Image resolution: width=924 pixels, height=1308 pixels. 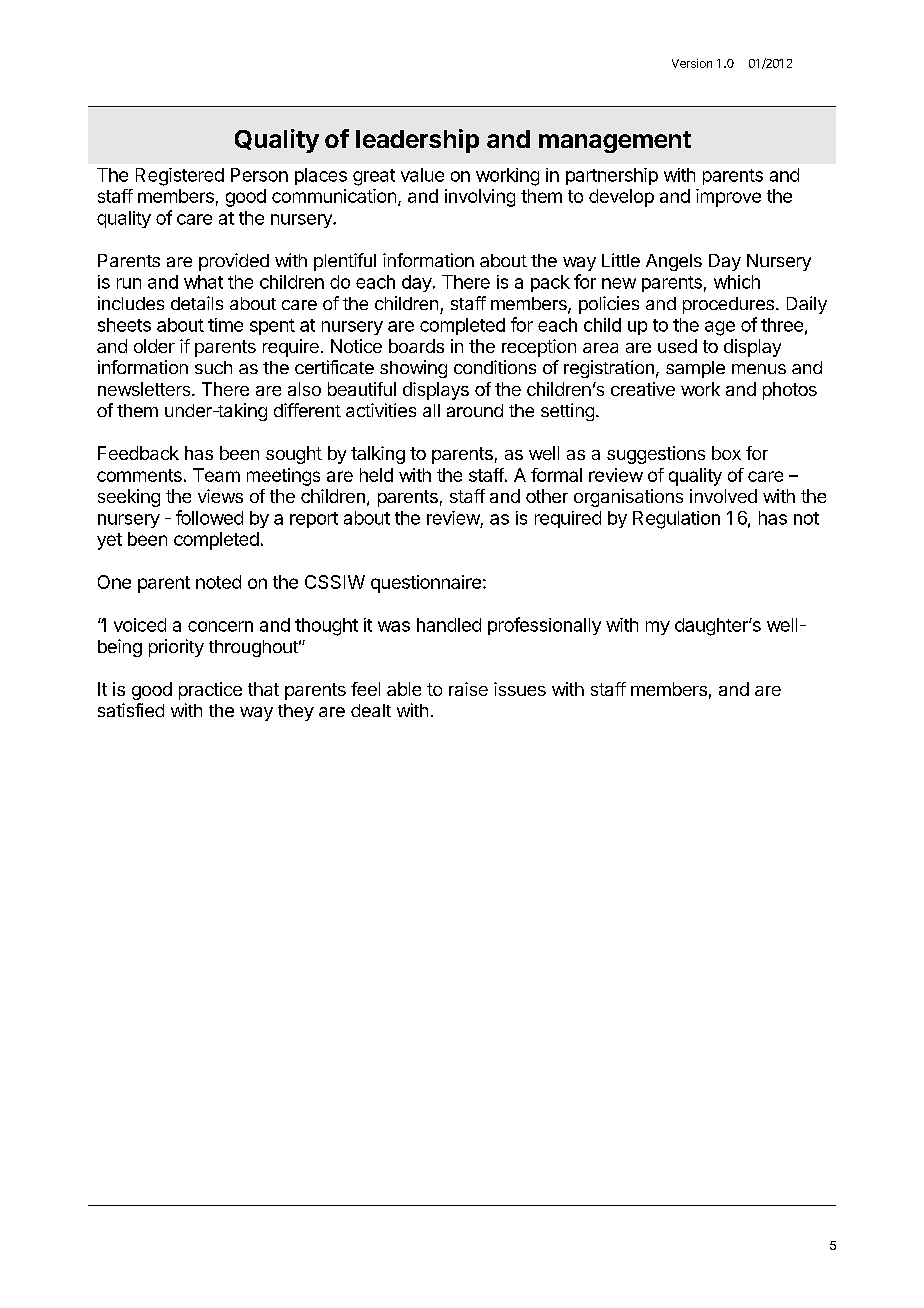 What do you see at coordinates (480, 198) in the document?
I see `involving` at bounding box center [480, 198].
